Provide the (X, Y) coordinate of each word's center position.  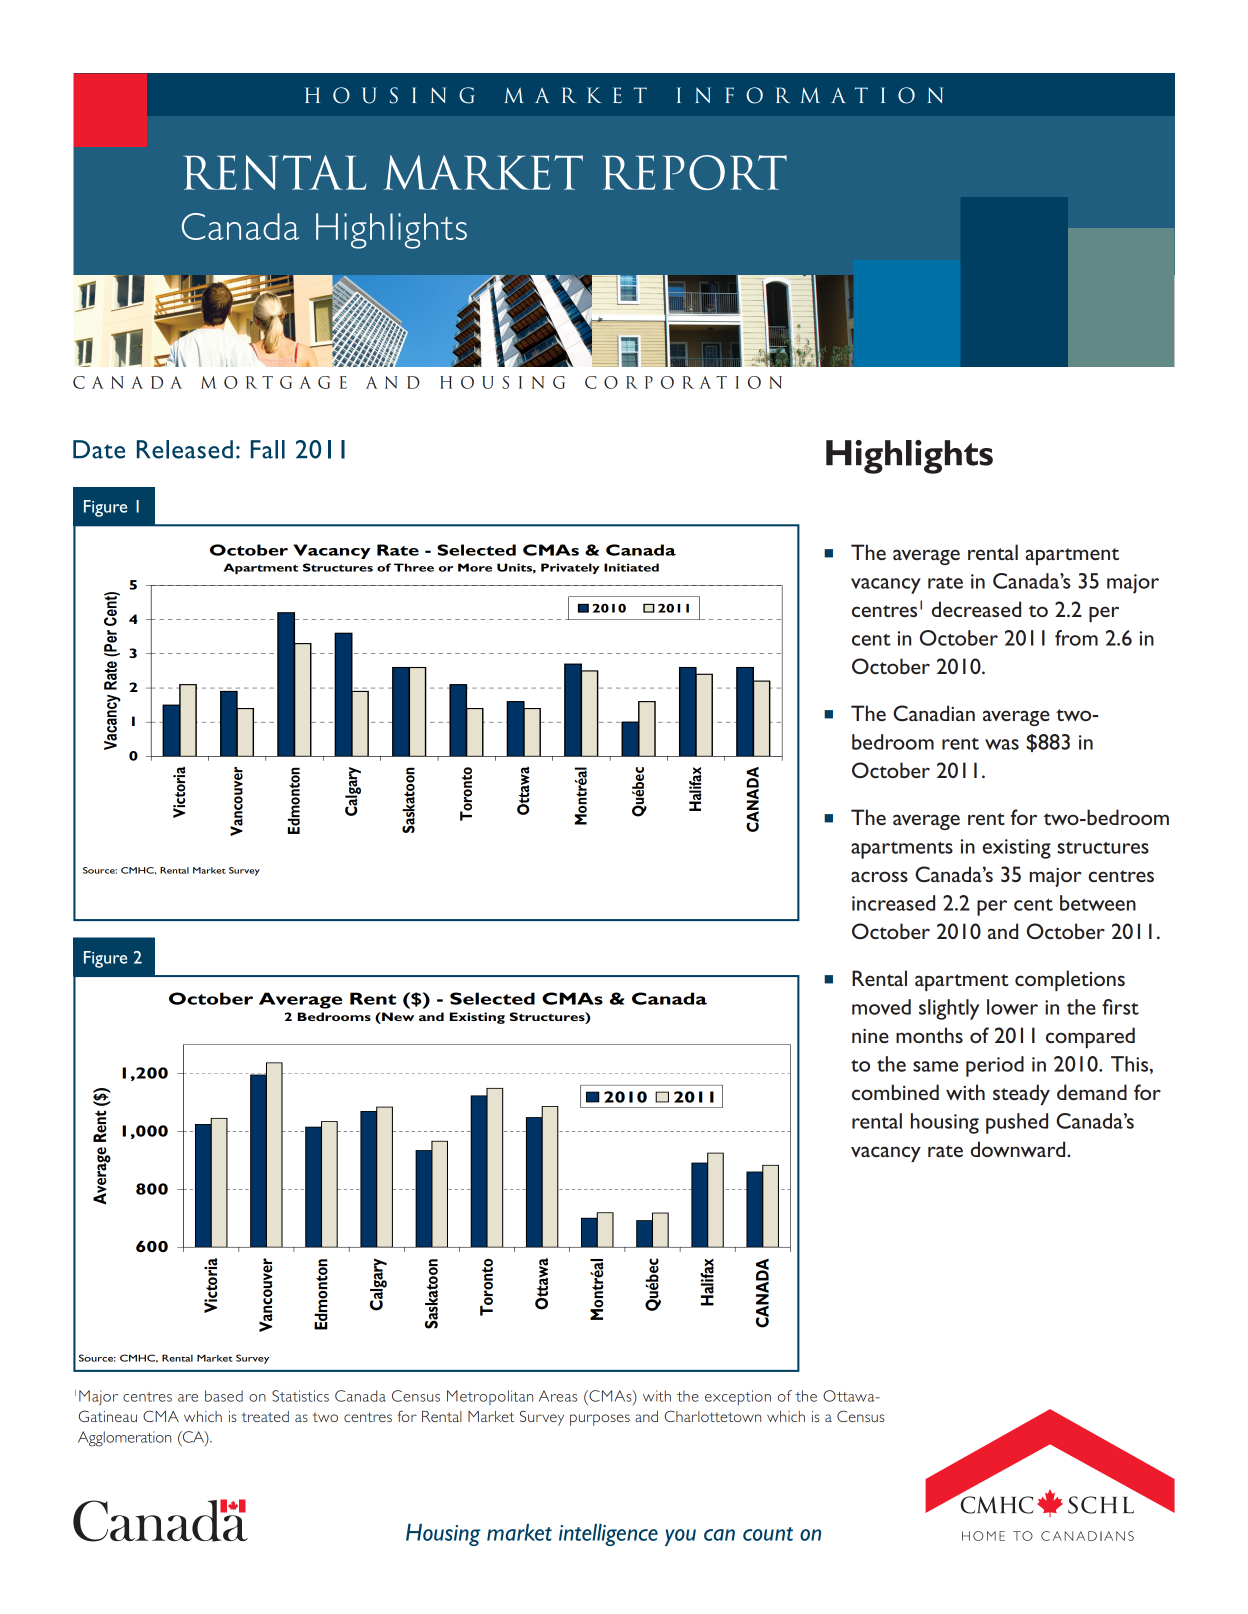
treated (265, 1416)
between (1098, 903)
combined (895, 1092)
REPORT (694, 172)
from (1076, 638)
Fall (268, 449)
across (879, 876)
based (224, 1396)
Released (185, 449)
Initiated (631, 567)
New (397, 1016)
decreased (976, 609)
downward (1019, 1149)
